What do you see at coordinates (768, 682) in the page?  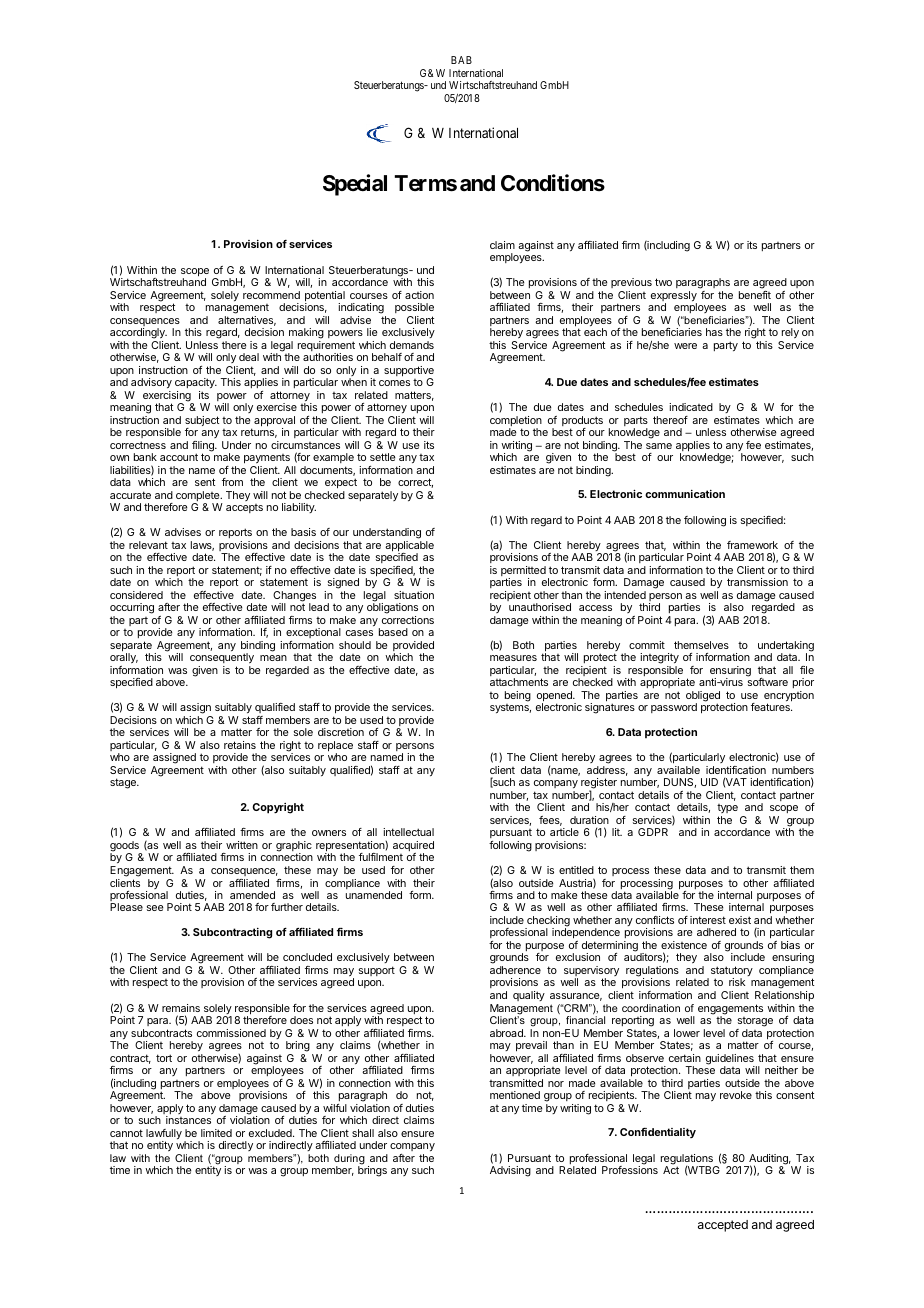 I see `software` at bounding box center [768, 682].
